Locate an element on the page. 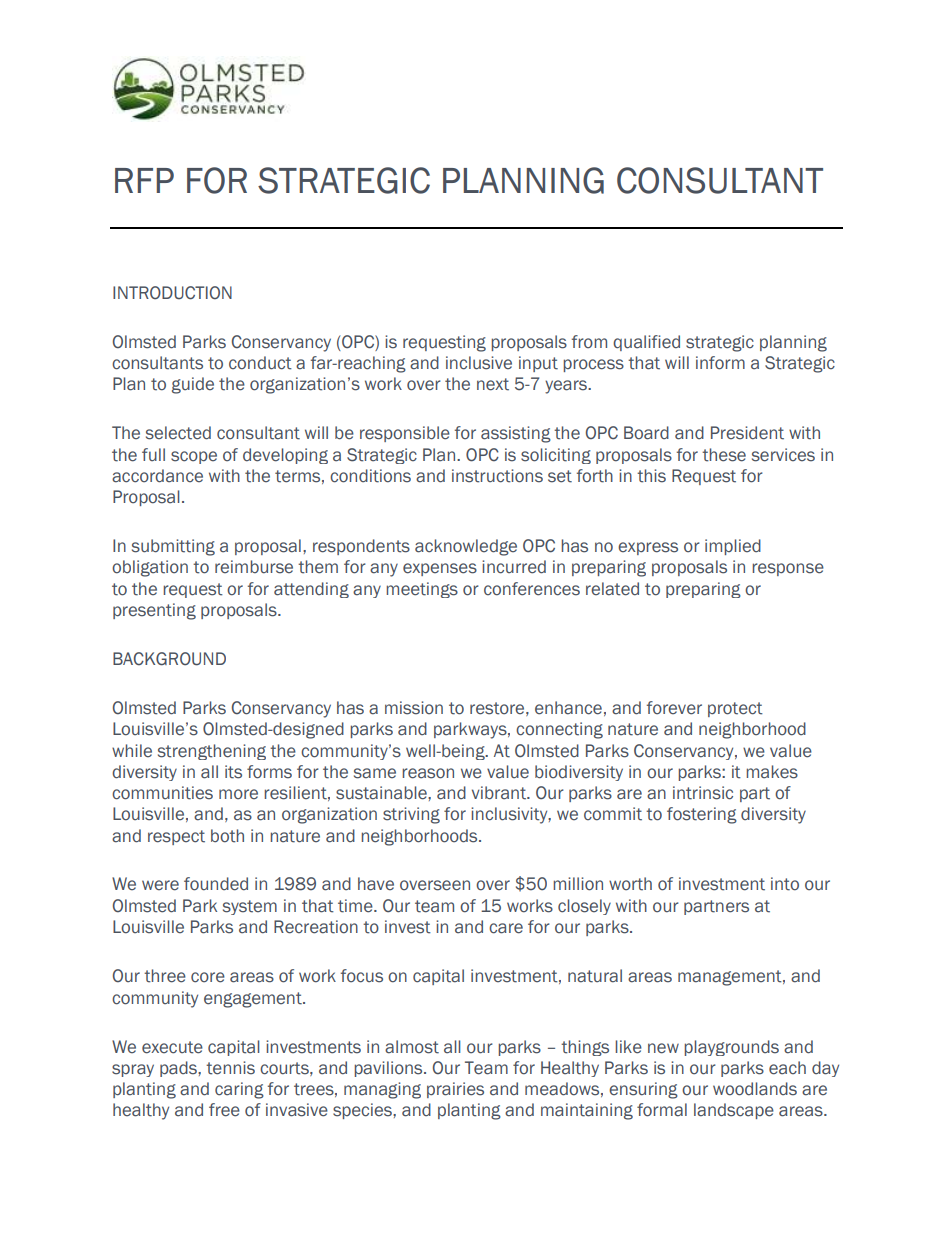 The height and width of the document is (1233, 952). next is located at coordinates (493, 384).
